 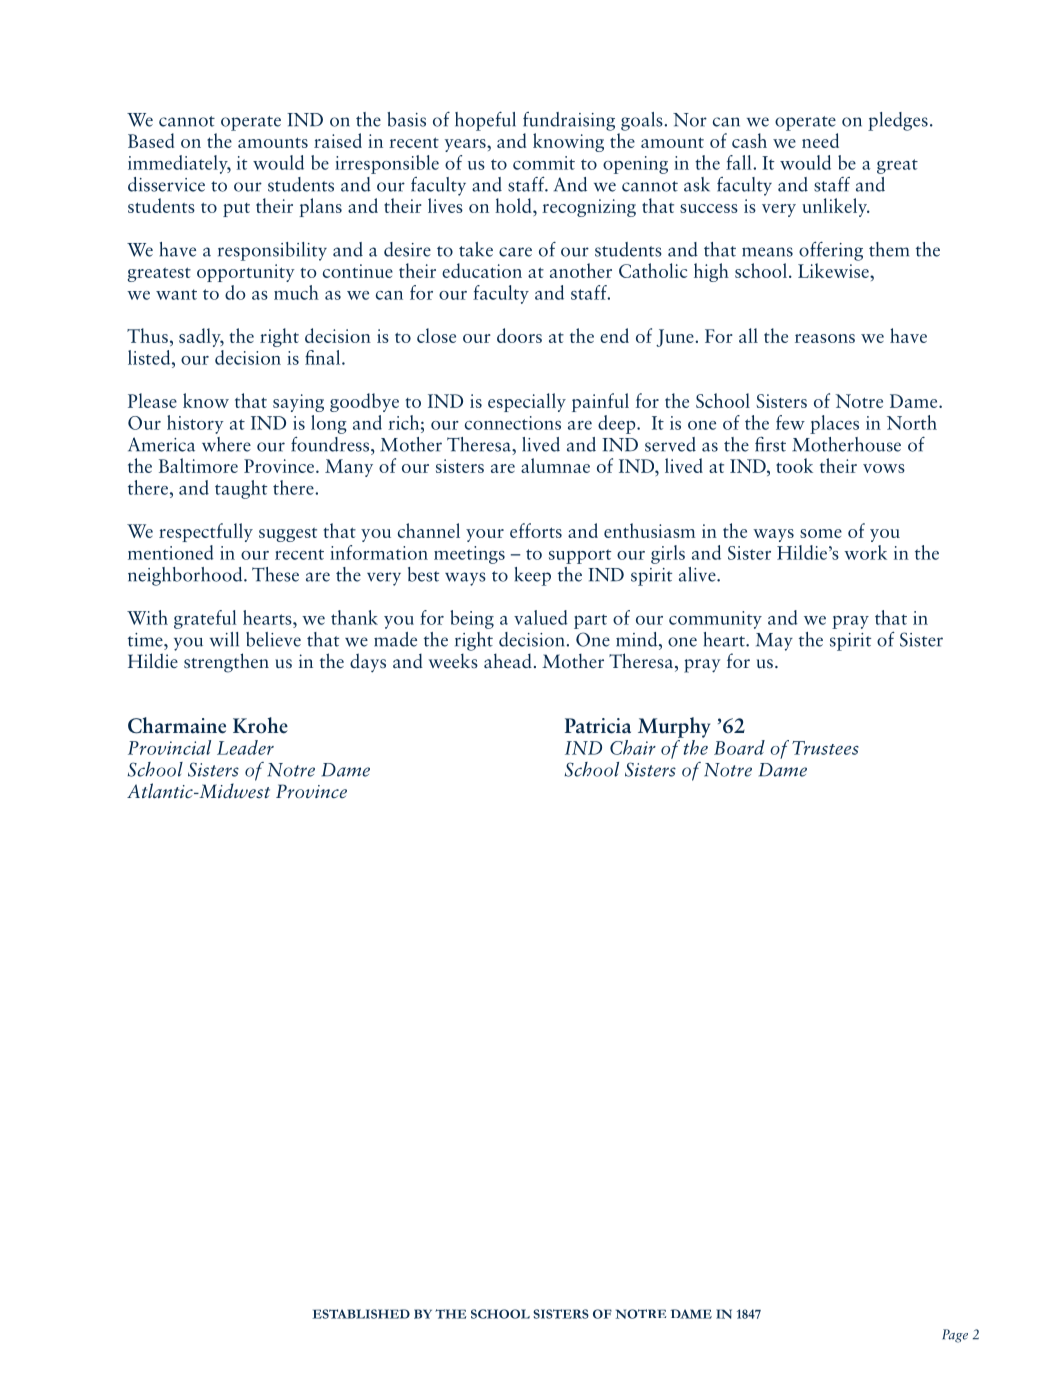 I want to click on need, so click(x=820, y=140).
